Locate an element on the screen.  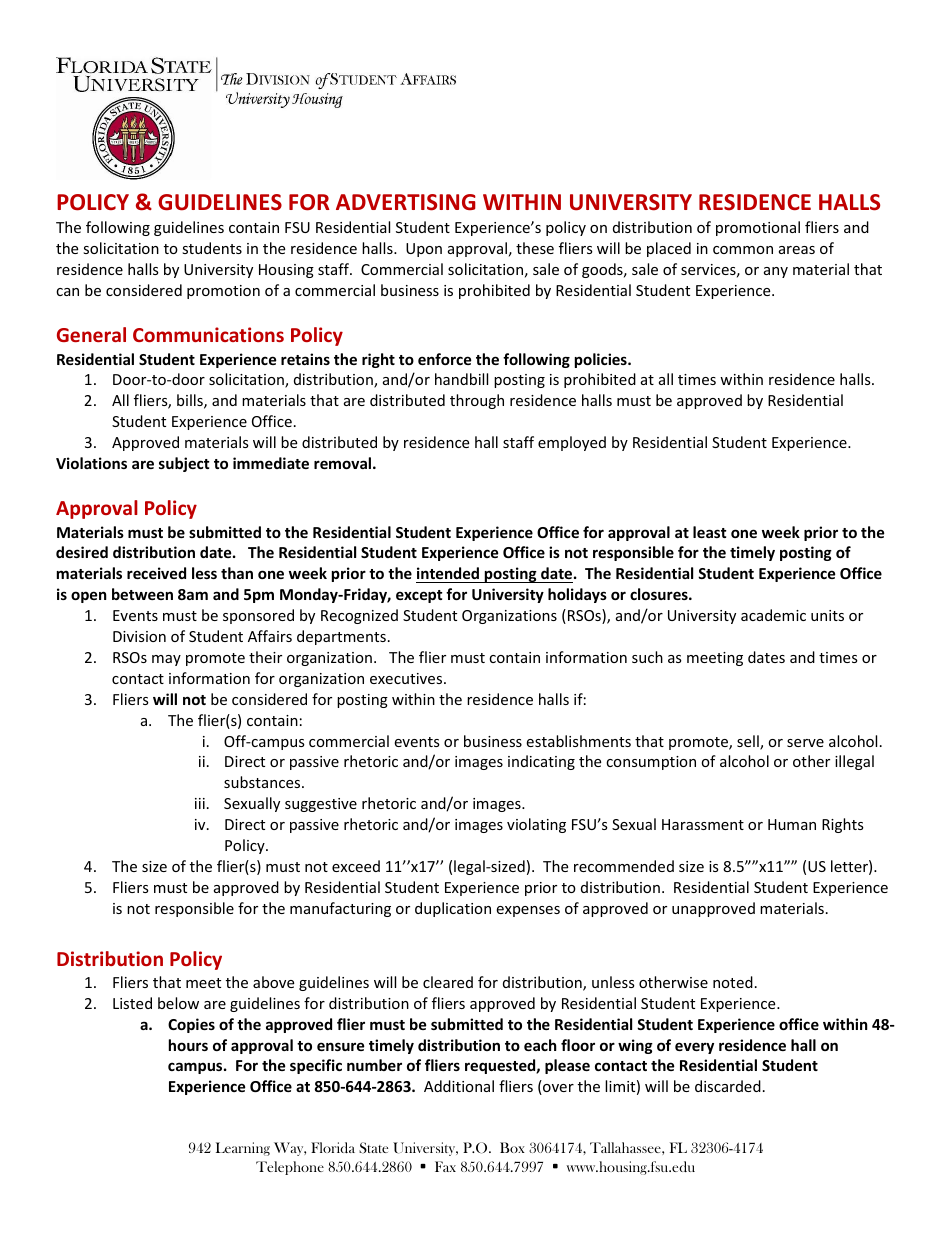
Upon is located at coordinates (424, 250).
